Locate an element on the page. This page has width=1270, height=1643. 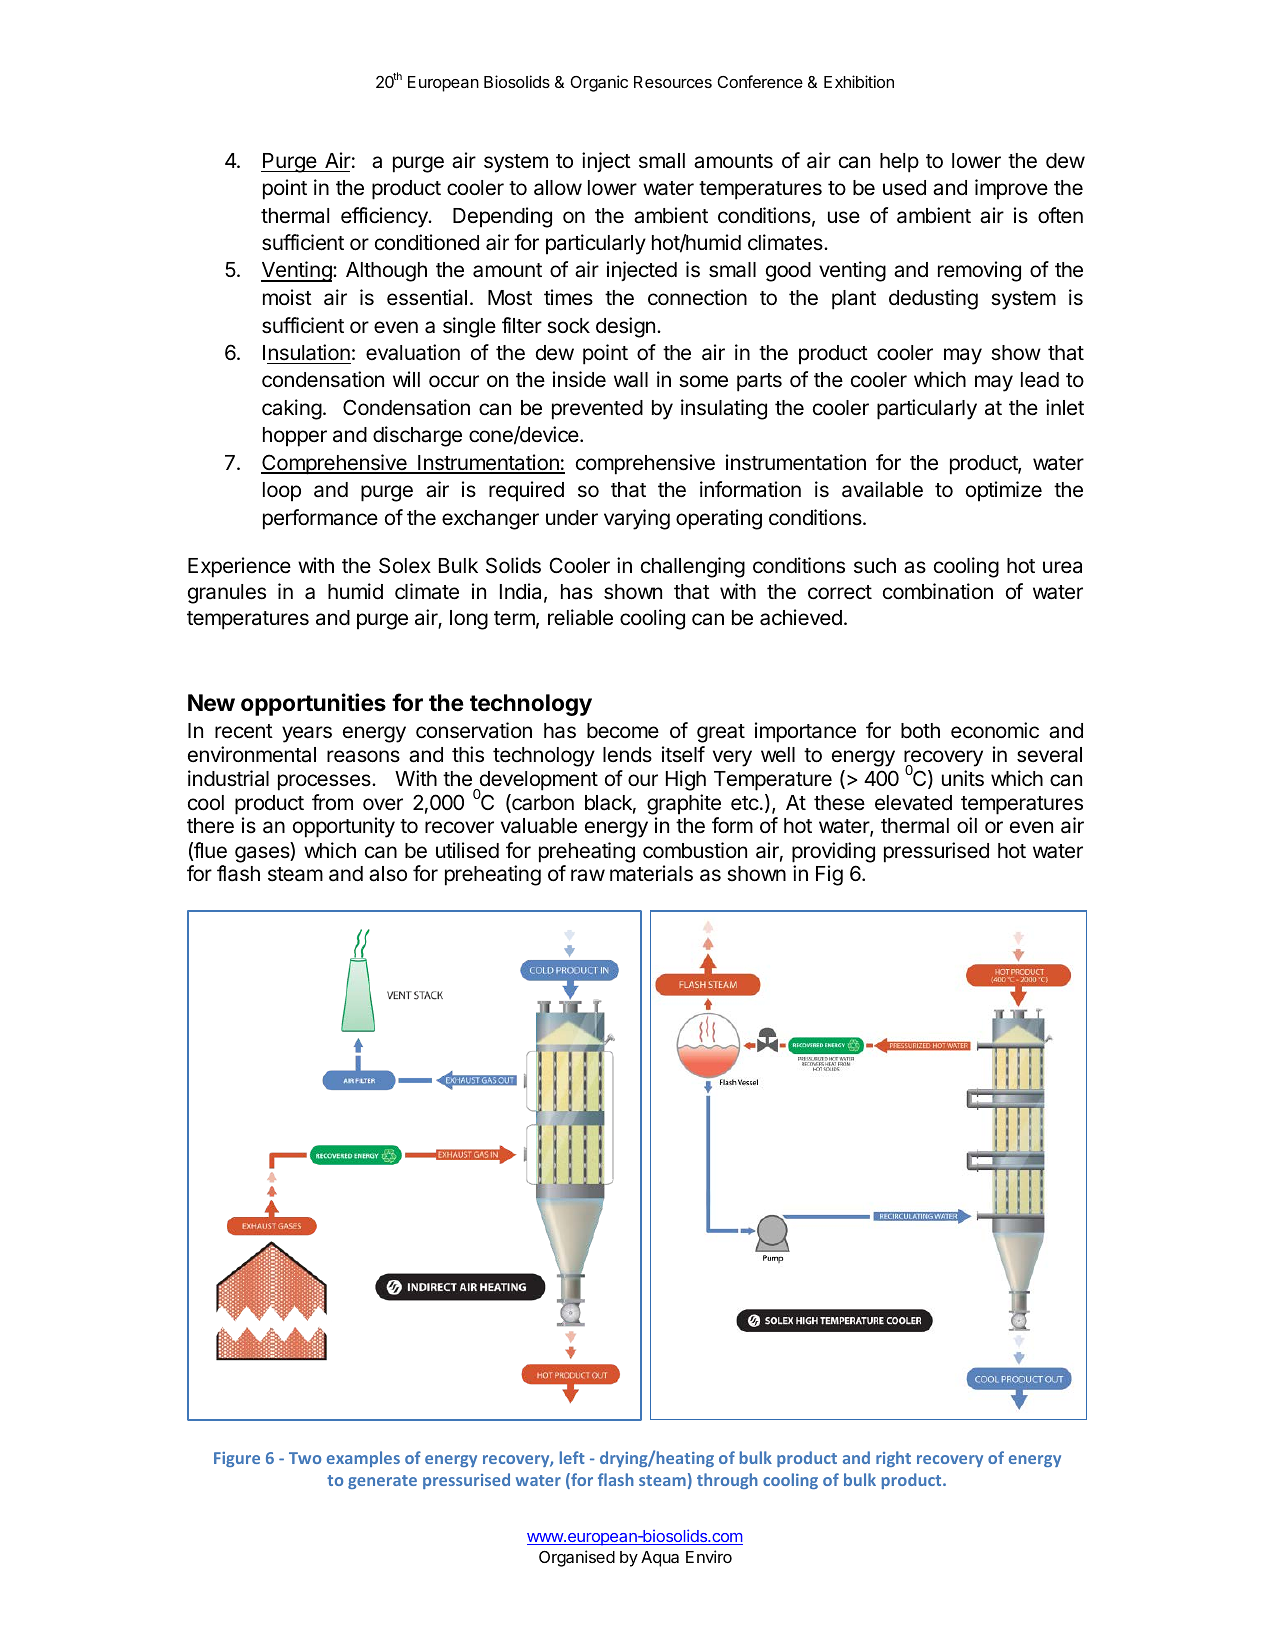
right is located at coordinates (893, 1459).
